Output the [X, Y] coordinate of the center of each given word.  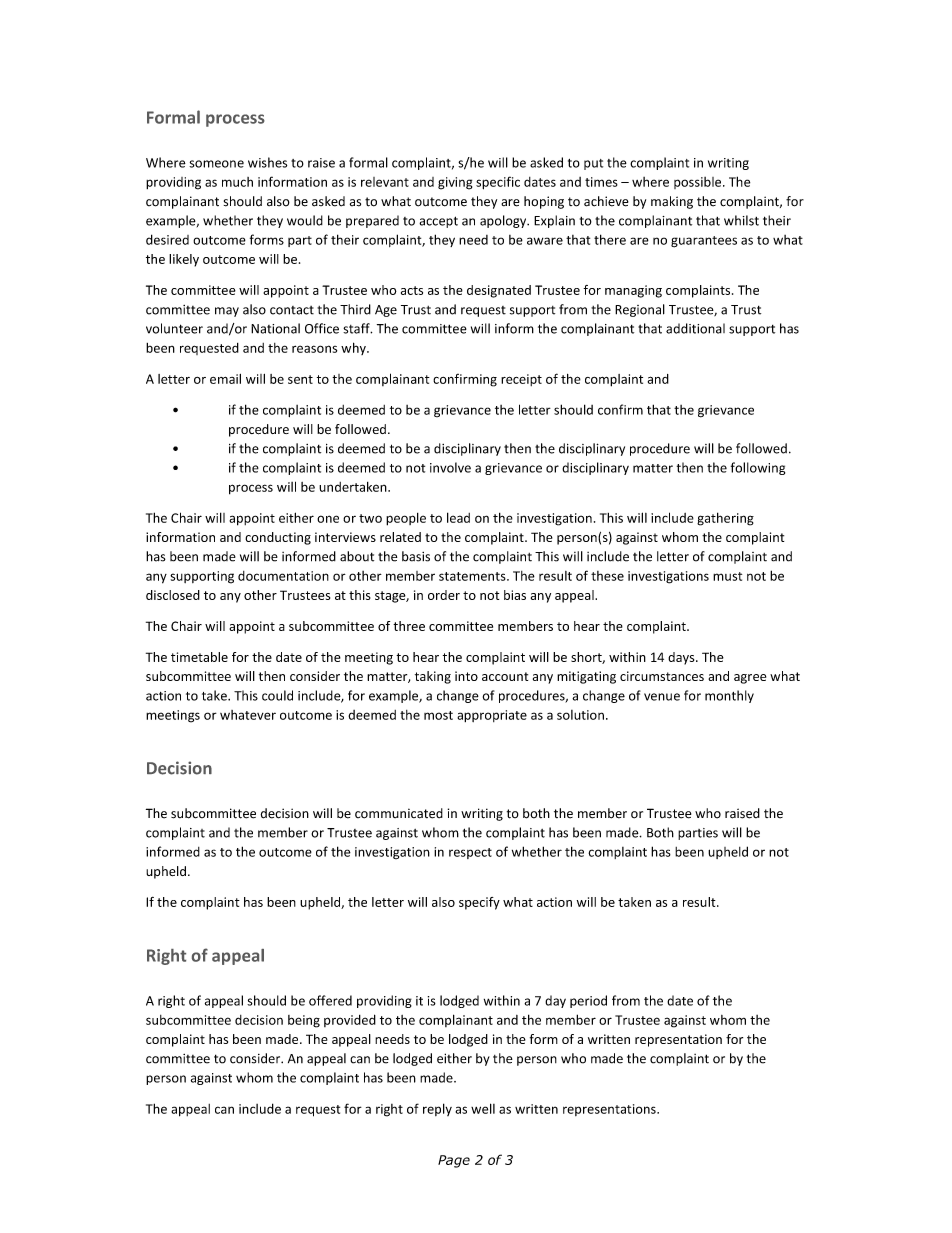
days [682, 658]
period [588, 1001]
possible [699, 183]
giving [455, 183]
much [237, 182]
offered [330, 1000]
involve [450, 467]
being [304, 1021]
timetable [199, 657]
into [466, 676]
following [758, 468]
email [225, 379]
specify [479, 903]
